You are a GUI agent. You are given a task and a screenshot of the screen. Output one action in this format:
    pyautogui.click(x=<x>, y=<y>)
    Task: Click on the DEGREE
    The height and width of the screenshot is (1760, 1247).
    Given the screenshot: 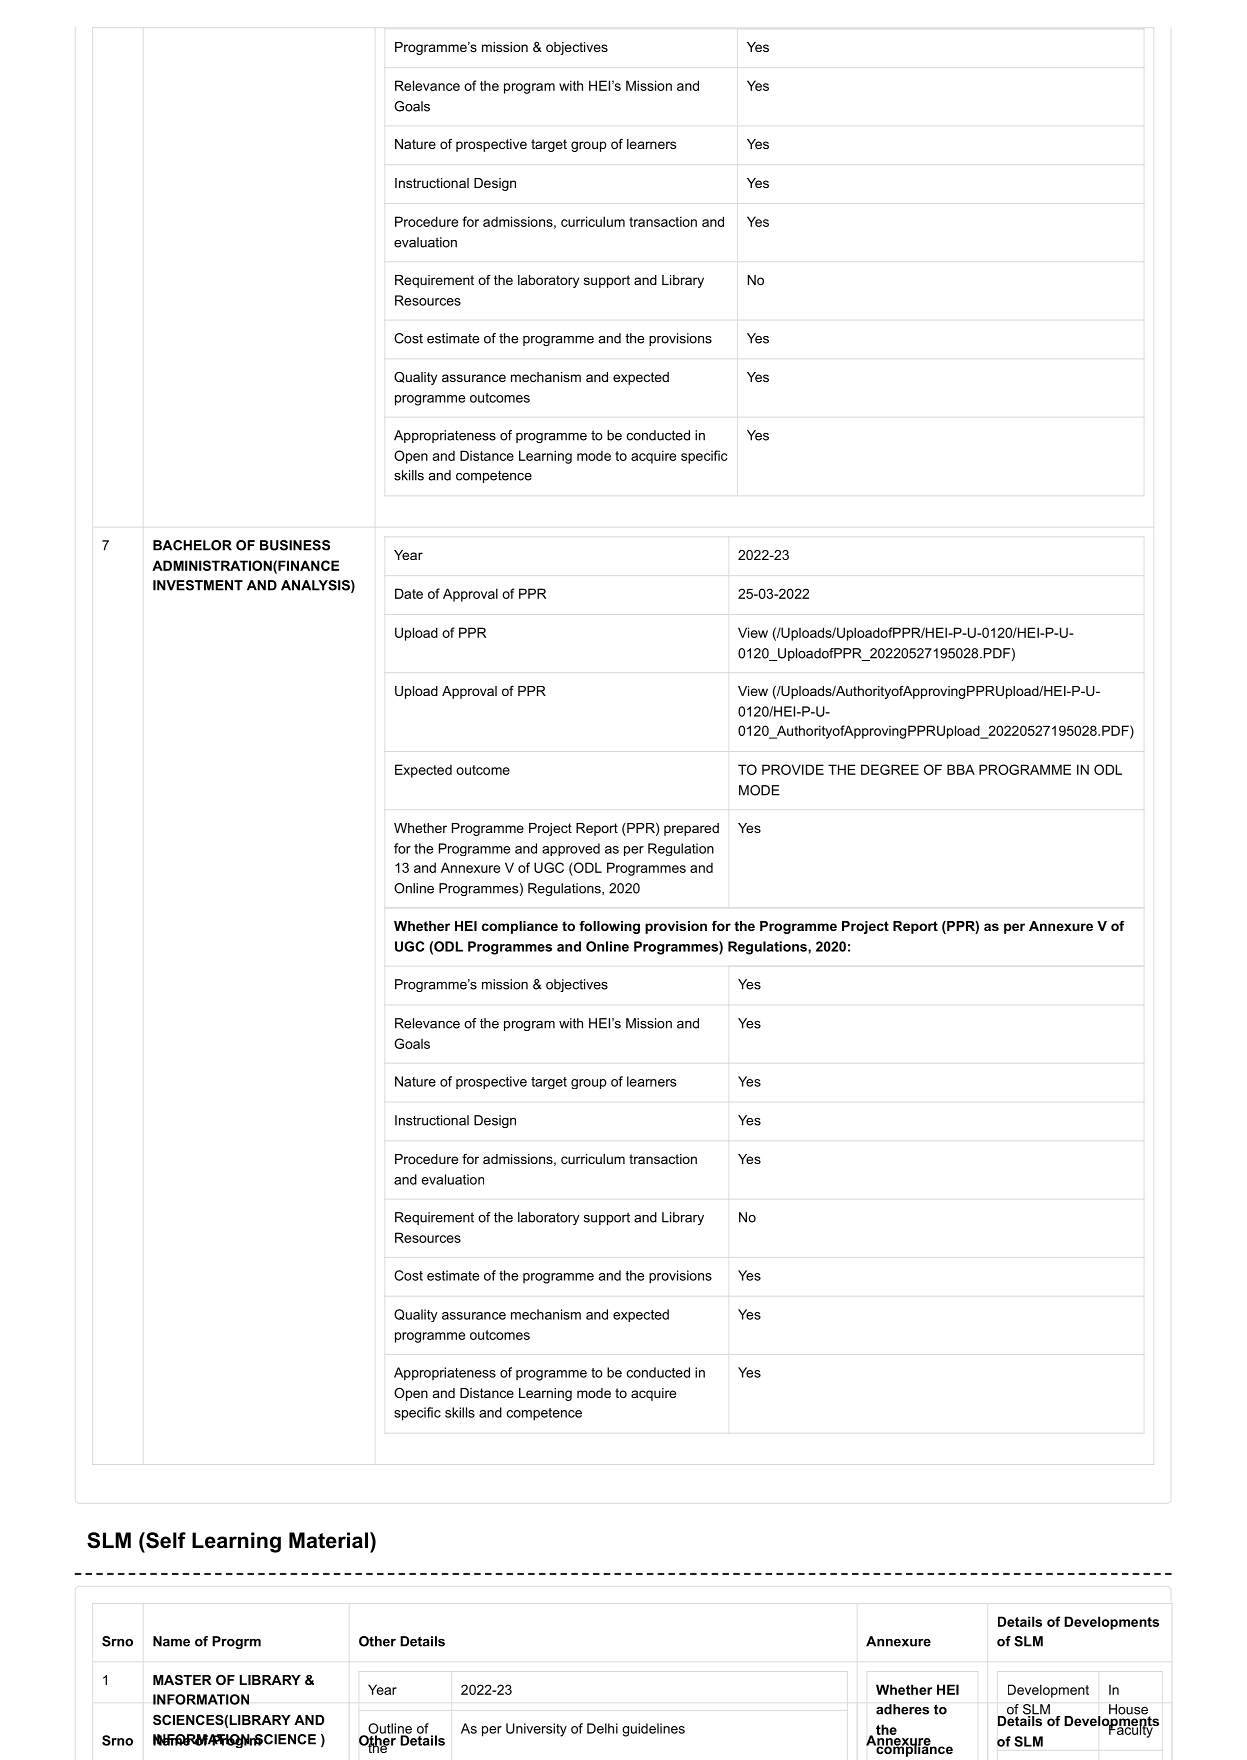 What is the action you would take?
    pyautogui.click(x=890, y=769)
